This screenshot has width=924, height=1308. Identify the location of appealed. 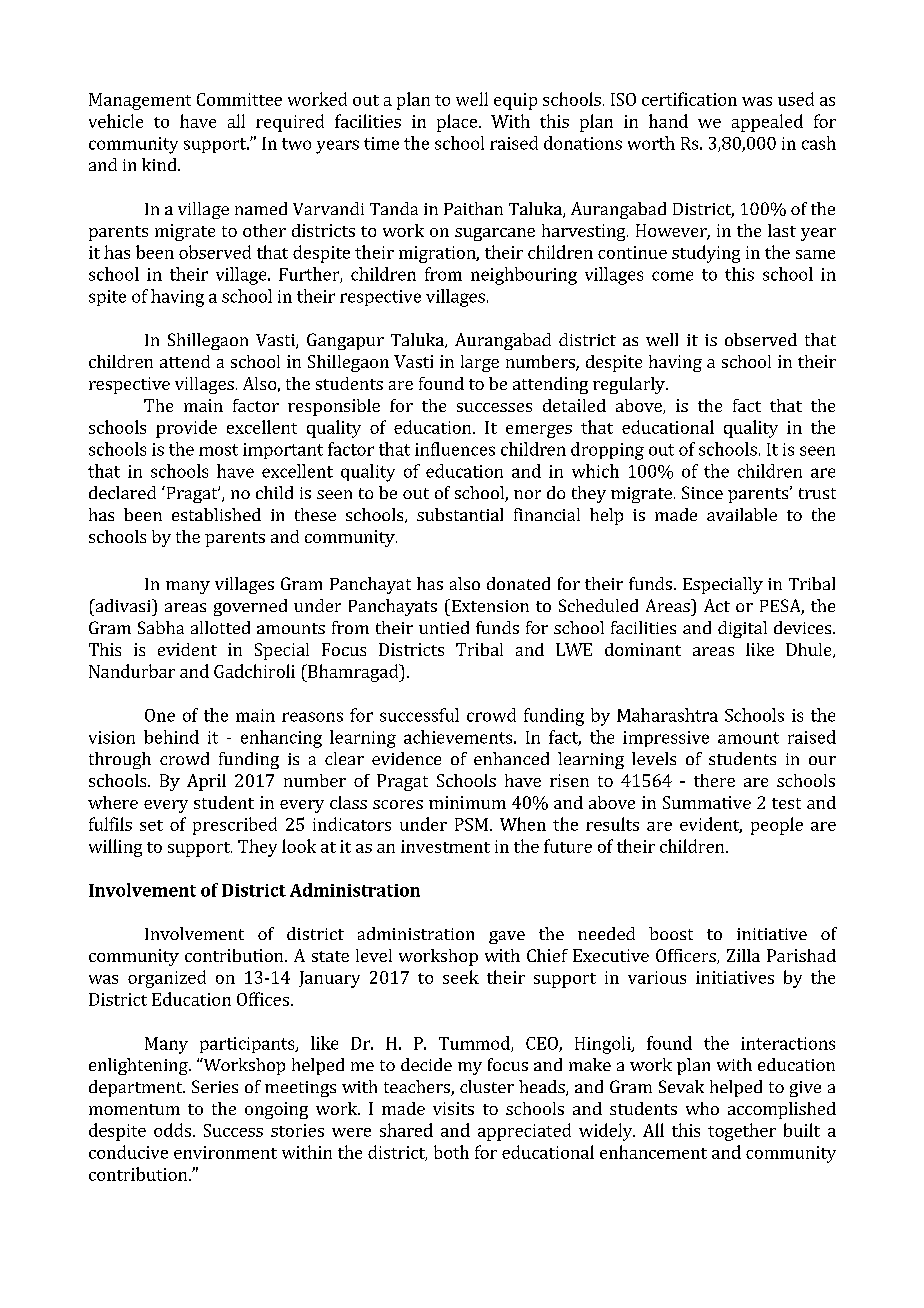
(767, 123).
